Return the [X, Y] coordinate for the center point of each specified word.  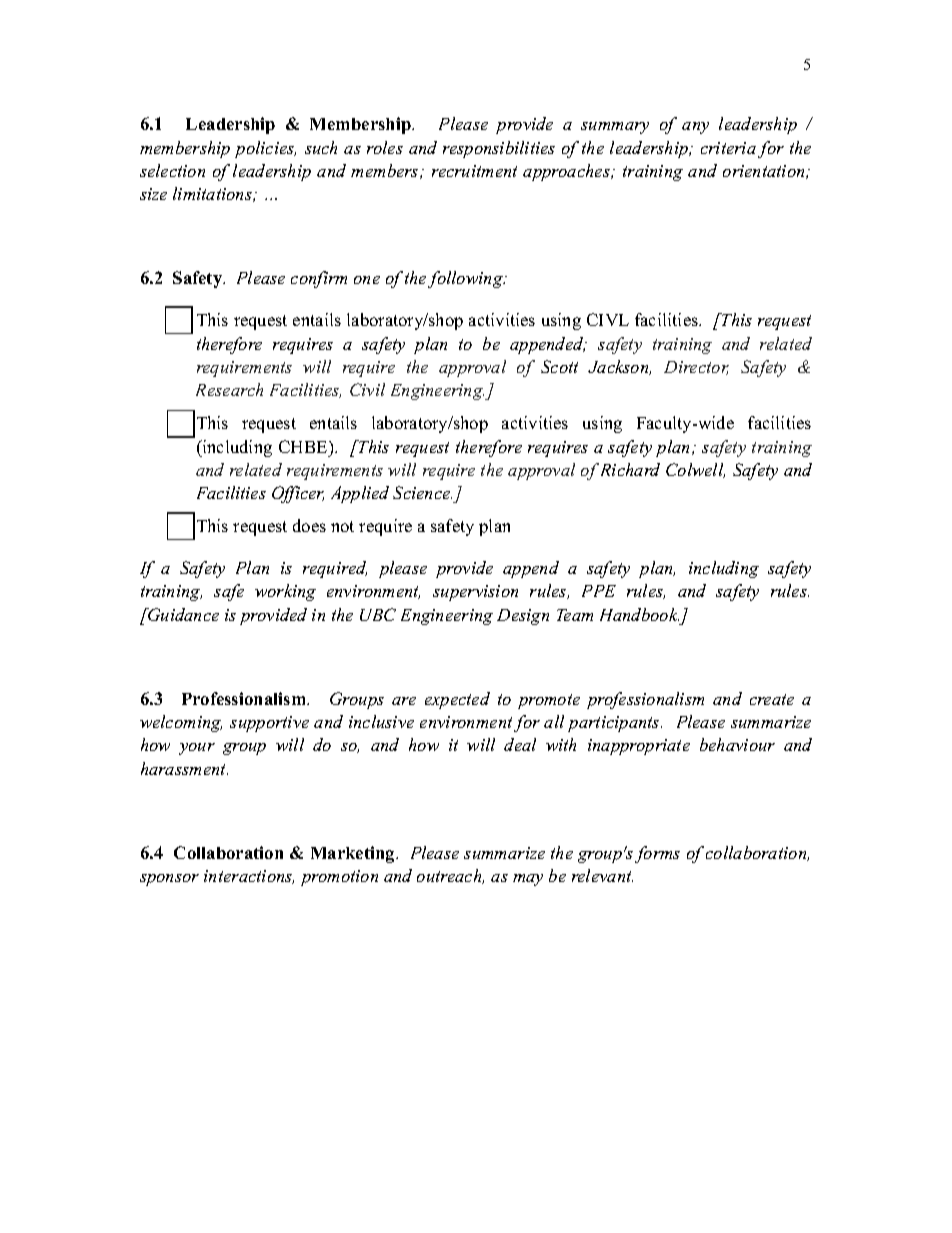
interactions [249, 877]
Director [696, 368]
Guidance [182, 614]
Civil [367, 389]
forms [657, 854]
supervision [475, 593]
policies [265, 149]
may [528, 880]
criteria [728, 148]
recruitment [474, 171]
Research [229, 389]
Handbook [639, 614]
